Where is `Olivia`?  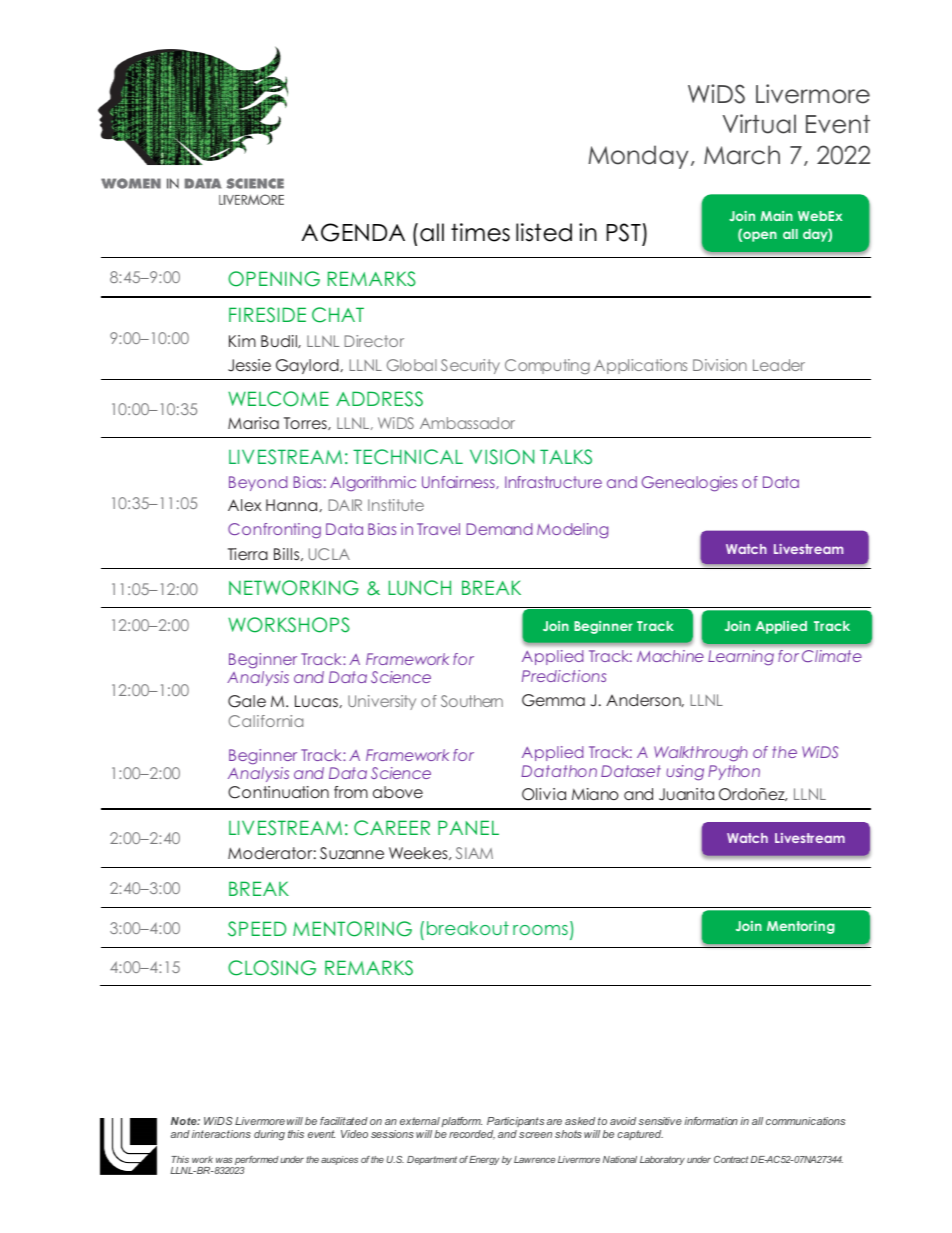
Olivia is located at coordinates (544, 794).
